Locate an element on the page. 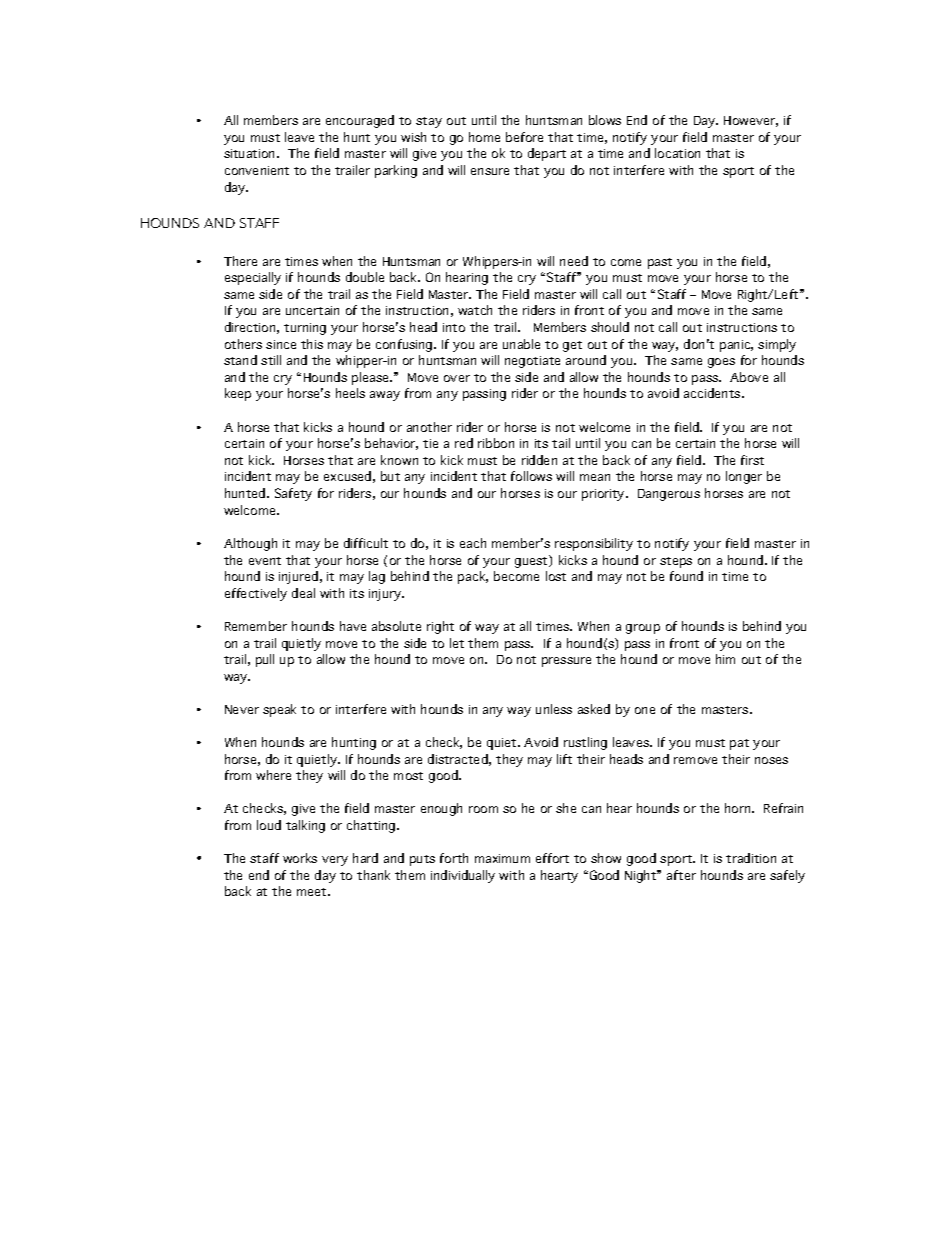 The image size is (952, 1233). situation is located at coordinates (251, 153).
